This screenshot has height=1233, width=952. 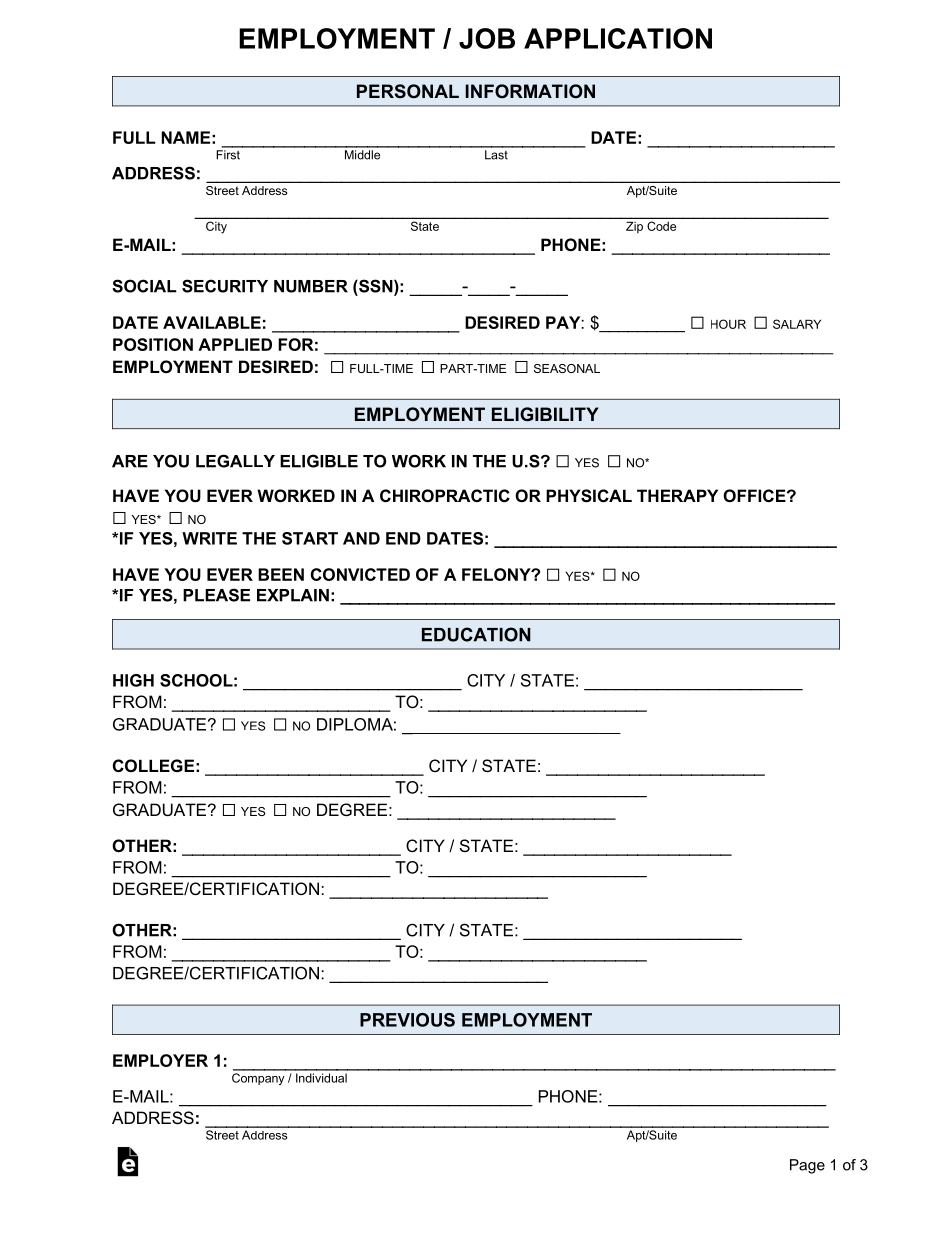 What do you see at coordinates (677, 495) in the screenshot?
I see `THERAPY` at bounding box center [677, 495].
